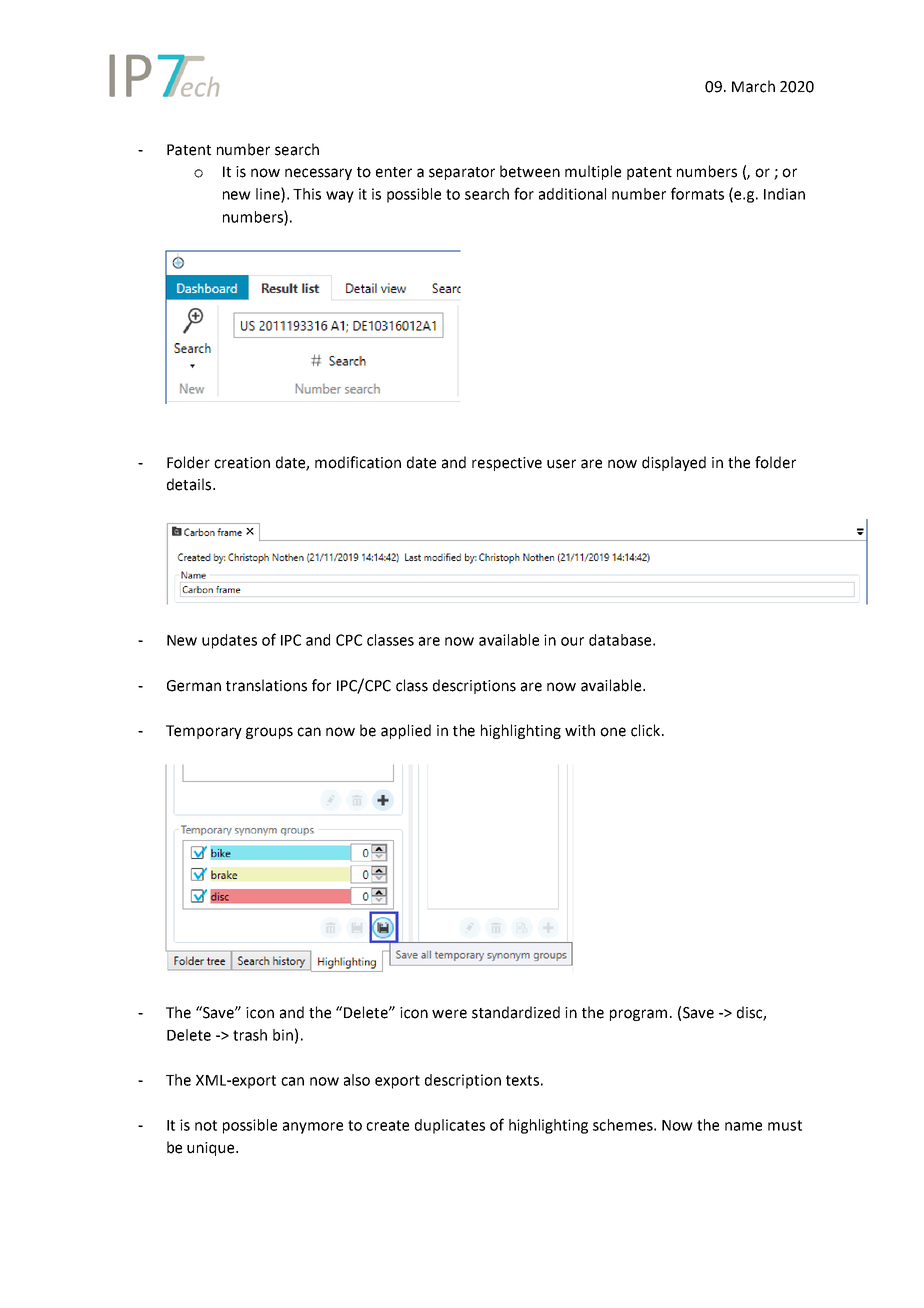 The width and height of the page is (924, 1308). What do you see at coordinates (572, 641) in the page?
I see `our` at bounding box center [572, 641].
